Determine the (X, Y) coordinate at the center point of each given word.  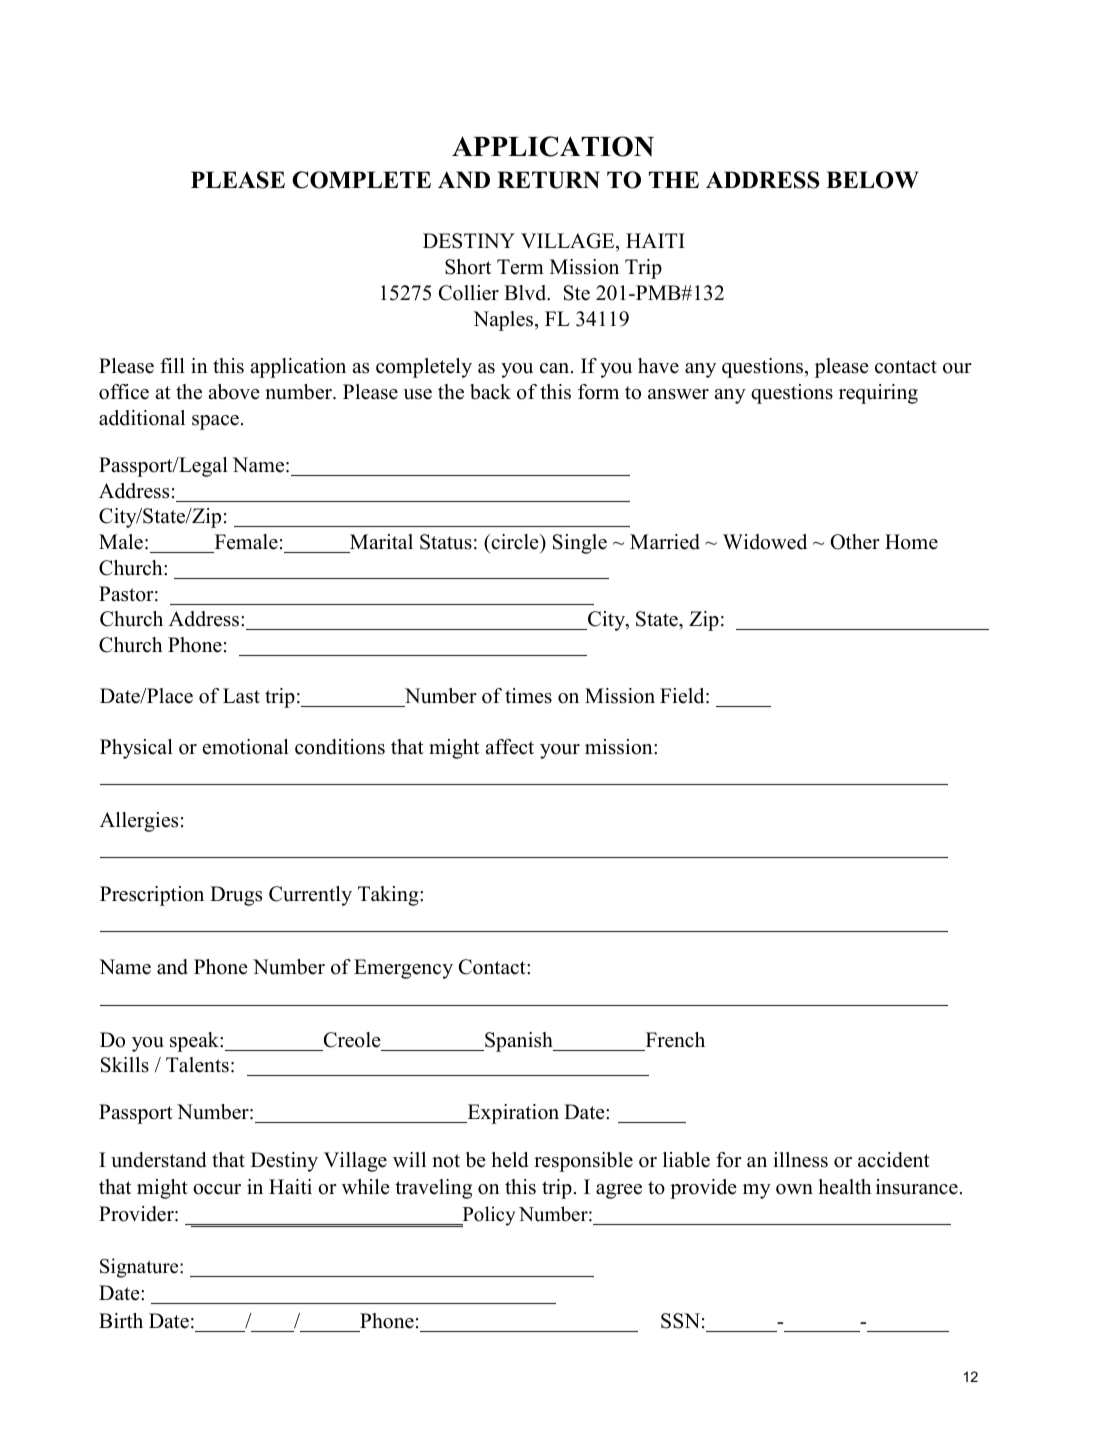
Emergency (403, 969)
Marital (380, 543)
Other (855, 542)
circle (515, 543)
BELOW (872, 180)
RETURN (548, 180)
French (674, 1041)
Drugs (236, 896)
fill (172, 365)
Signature (140, 1268)
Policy (487, 1216)
